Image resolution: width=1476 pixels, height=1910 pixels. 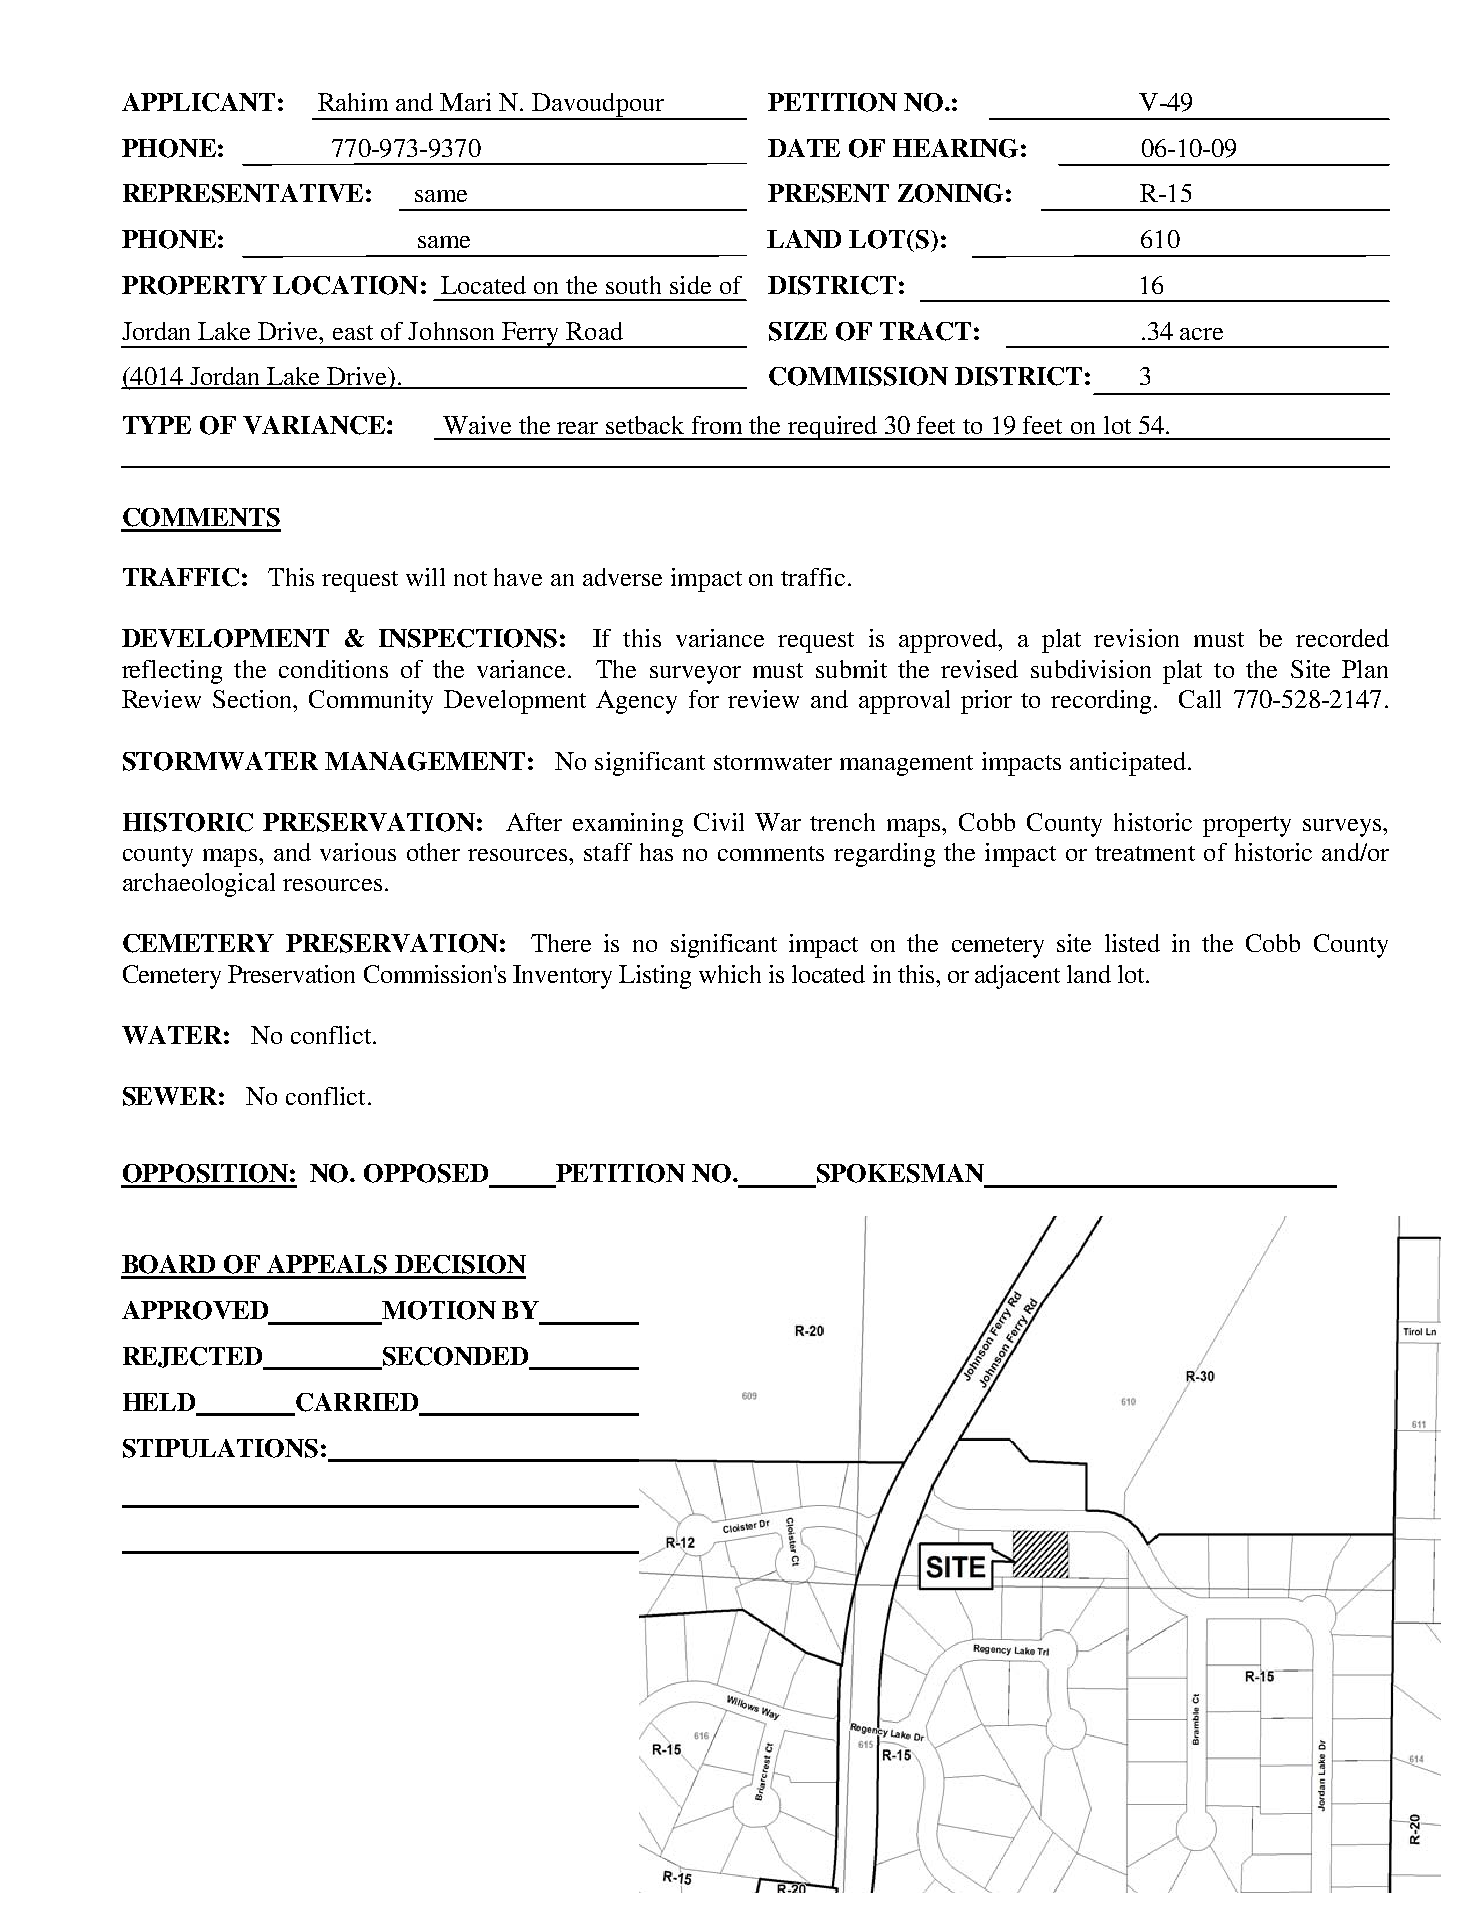 What do you see at coordinates (353, 102) in the screenshot?
I see `Rahim` at bounding box center [353, 102].
